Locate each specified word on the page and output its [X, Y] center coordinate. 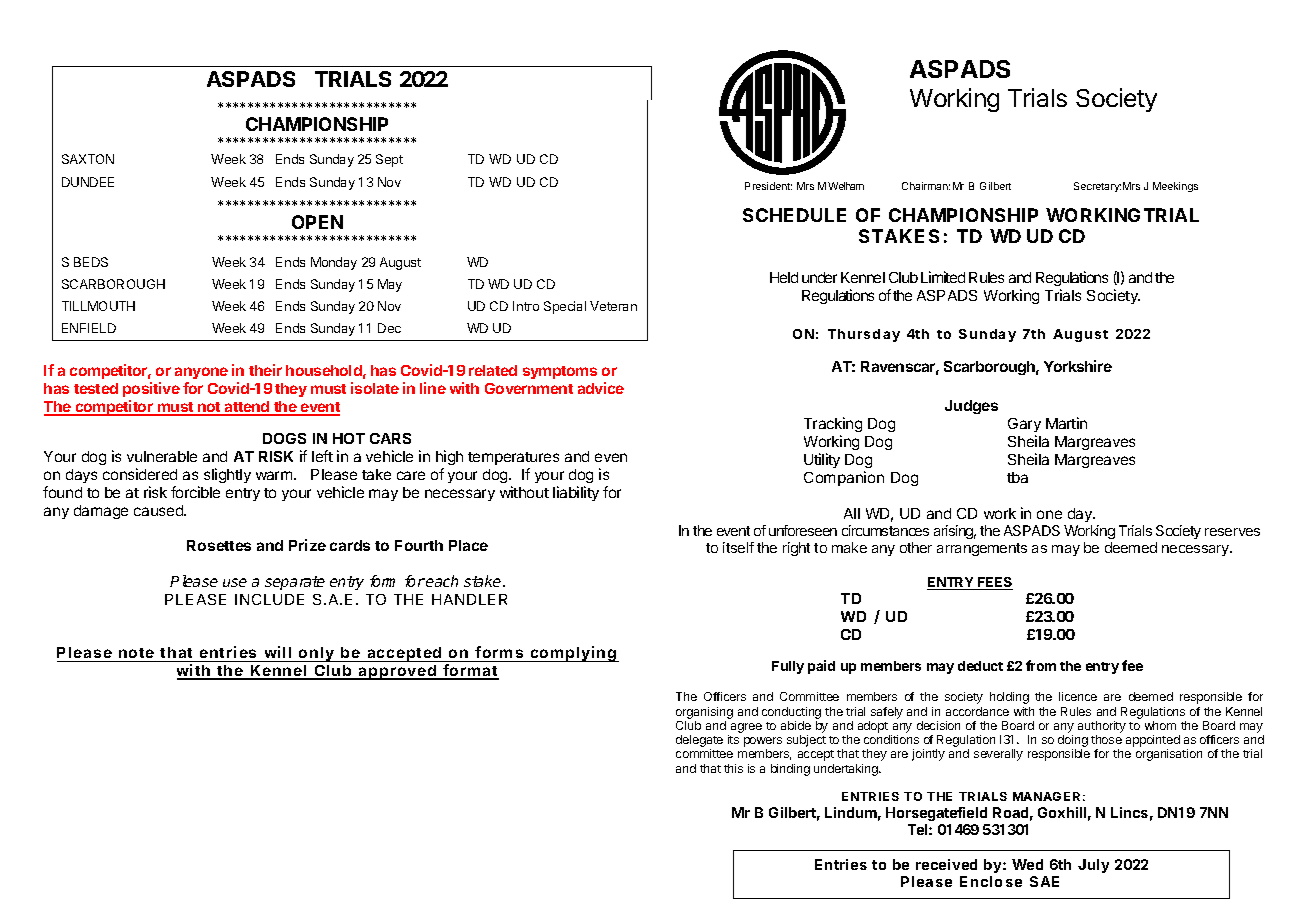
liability [576, 493]
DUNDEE [88, 182]
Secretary [1097, 187]
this [733, 768]
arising [955, 532]
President [768, 186]
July [1093, 866]
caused [159, 510]
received [946, 864]
